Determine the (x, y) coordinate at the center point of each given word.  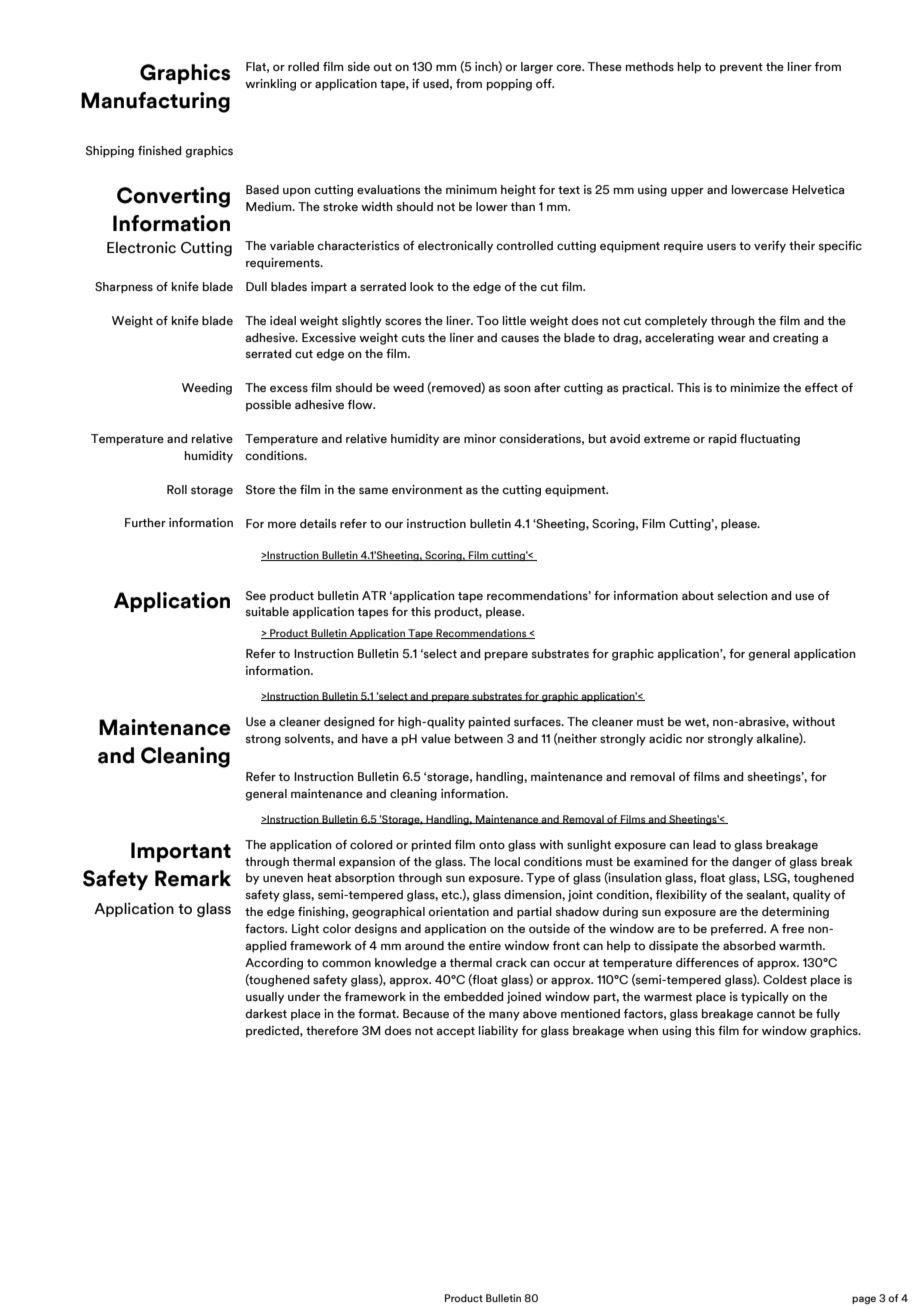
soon (517, 388)
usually (265, 998)
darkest (266, 1013)
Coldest (785, 979)
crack (511, 962)
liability (498, 1032)
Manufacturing (155, 102)
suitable (267, 611)
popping (509, 85)
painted (489, 723)
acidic (665, 738)
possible (268, 406)
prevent (741, 68)
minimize (755, 387)
